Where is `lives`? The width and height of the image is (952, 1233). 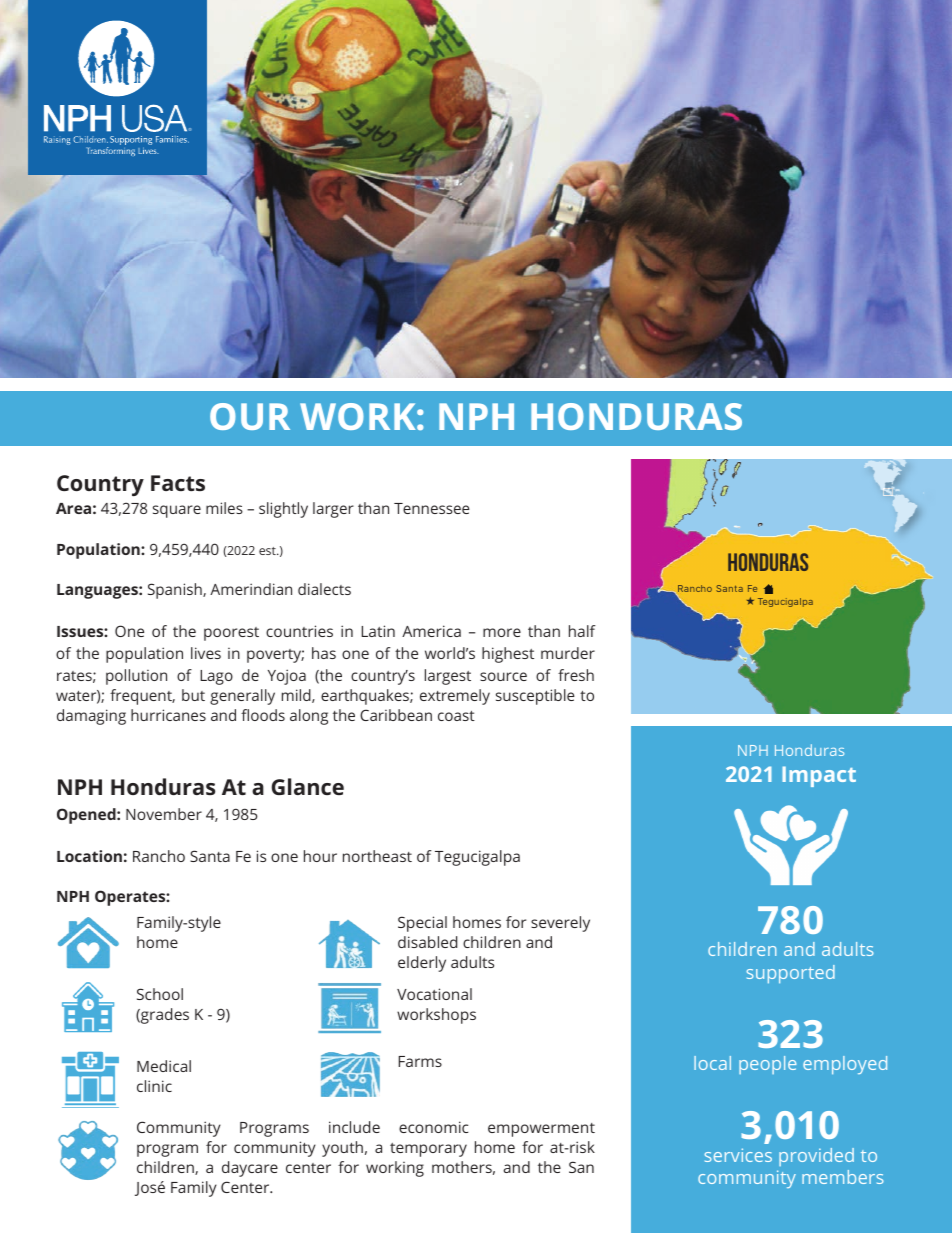
lives is located at coordinates (206, 653).
